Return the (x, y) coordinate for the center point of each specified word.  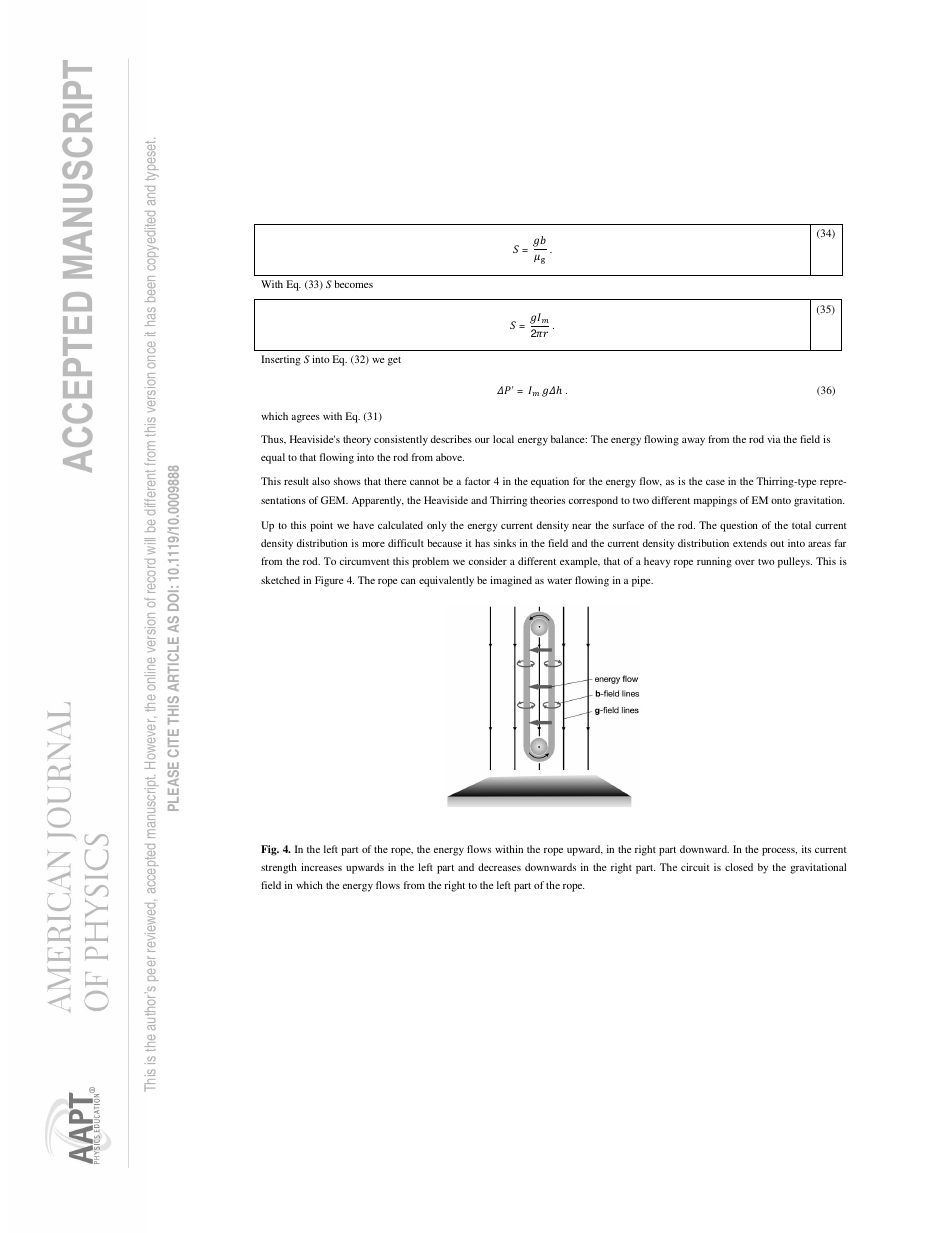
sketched (280, 580)
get (394, 361)
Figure (329, 581)
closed (739, 867)
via (773, 439)
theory (357, 440)
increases (321, 867)
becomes (353, 284)
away (693, 442)
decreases (499, 867)
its (806, 849)
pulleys (795, 562)
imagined (511, 581)
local (503, 439)
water (559, 581)
